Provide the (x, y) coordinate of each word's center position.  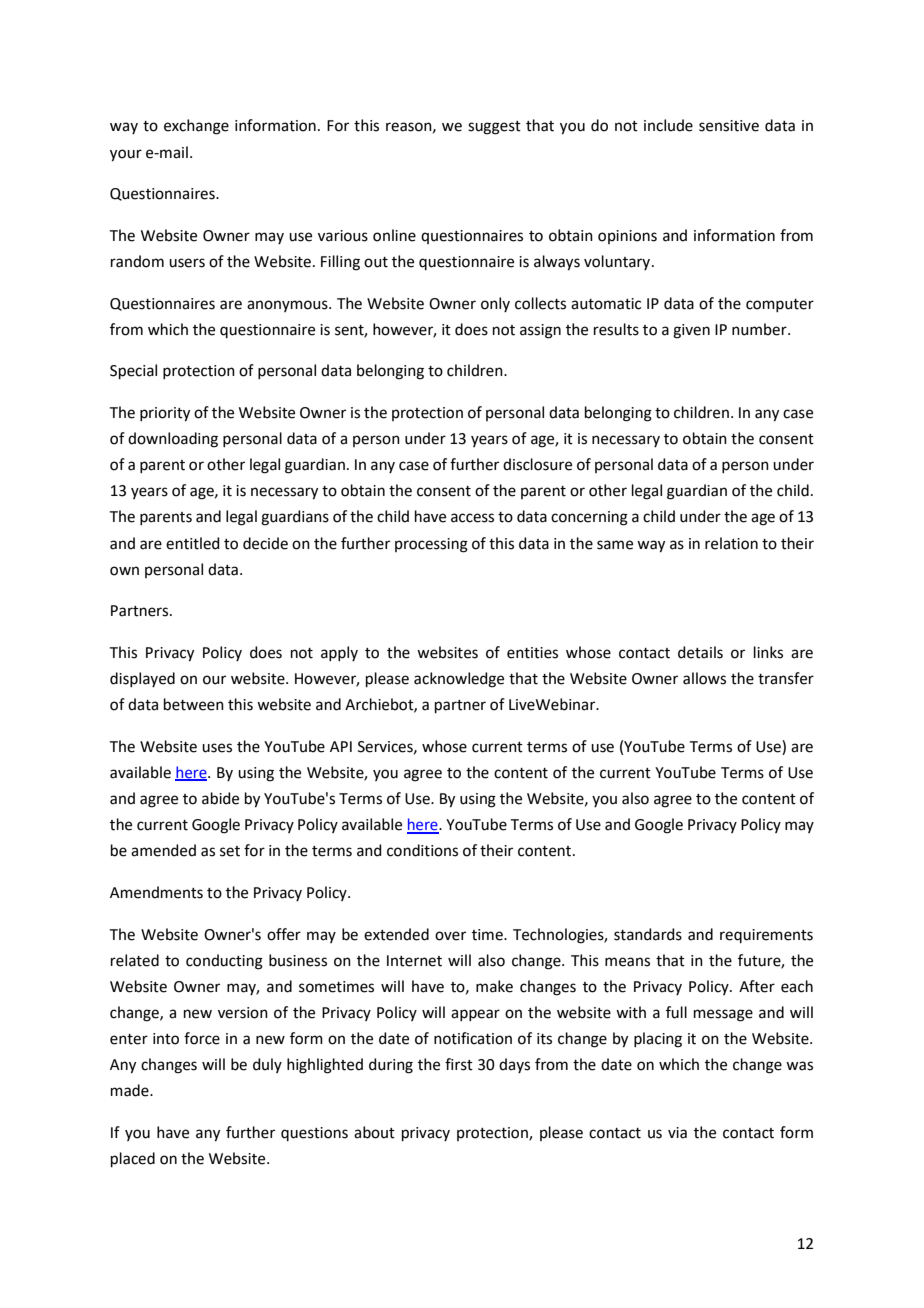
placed (133, 1159)
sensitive (729, 126)
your (126, 155)
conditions (422, 850)
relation (731, 543)
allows (704, 678)
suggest (494, 128)
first (459, 1064)
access (472, 518)
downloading (173, 440)
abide (220, 798)
